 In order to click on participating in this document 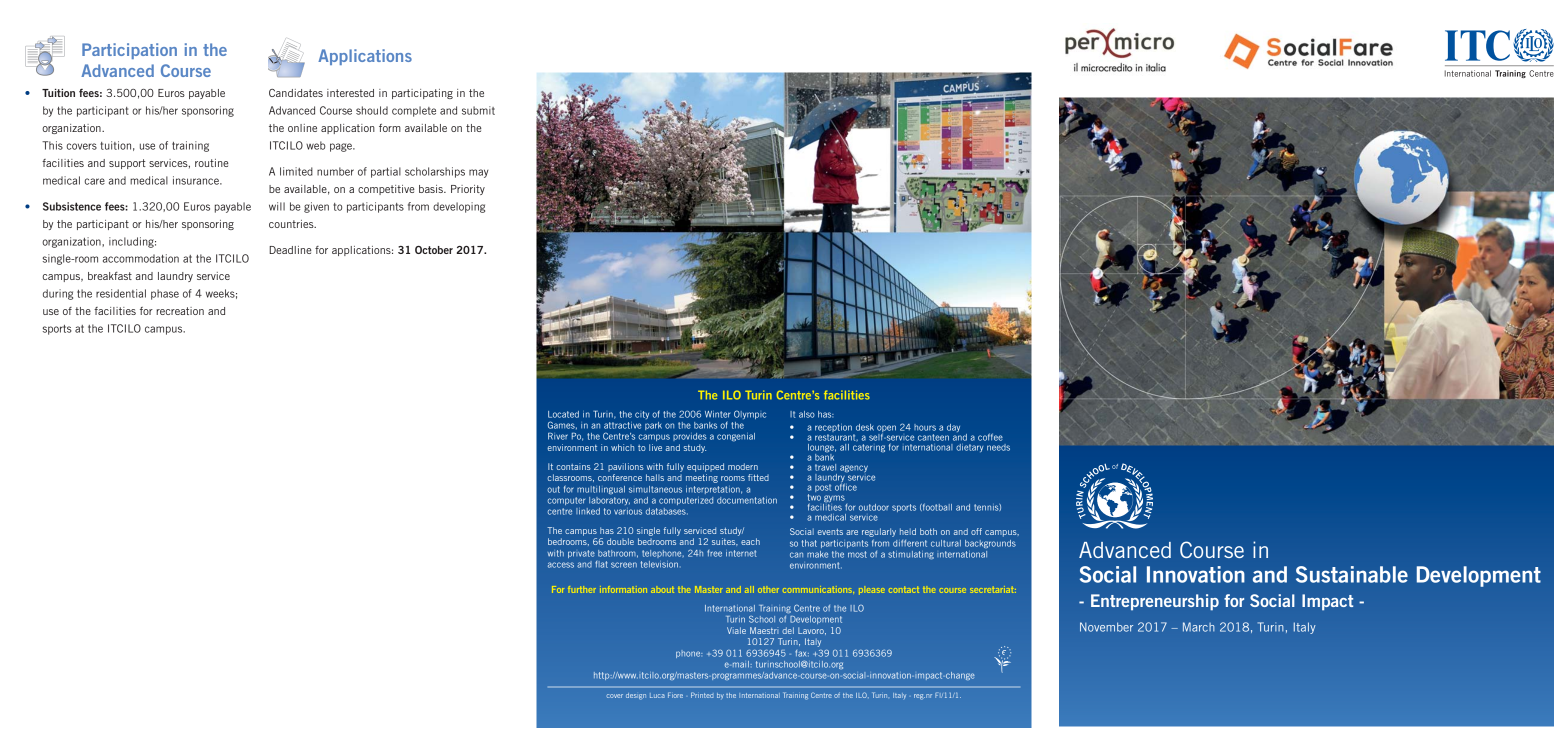, I will do `click(422, 94)`.
